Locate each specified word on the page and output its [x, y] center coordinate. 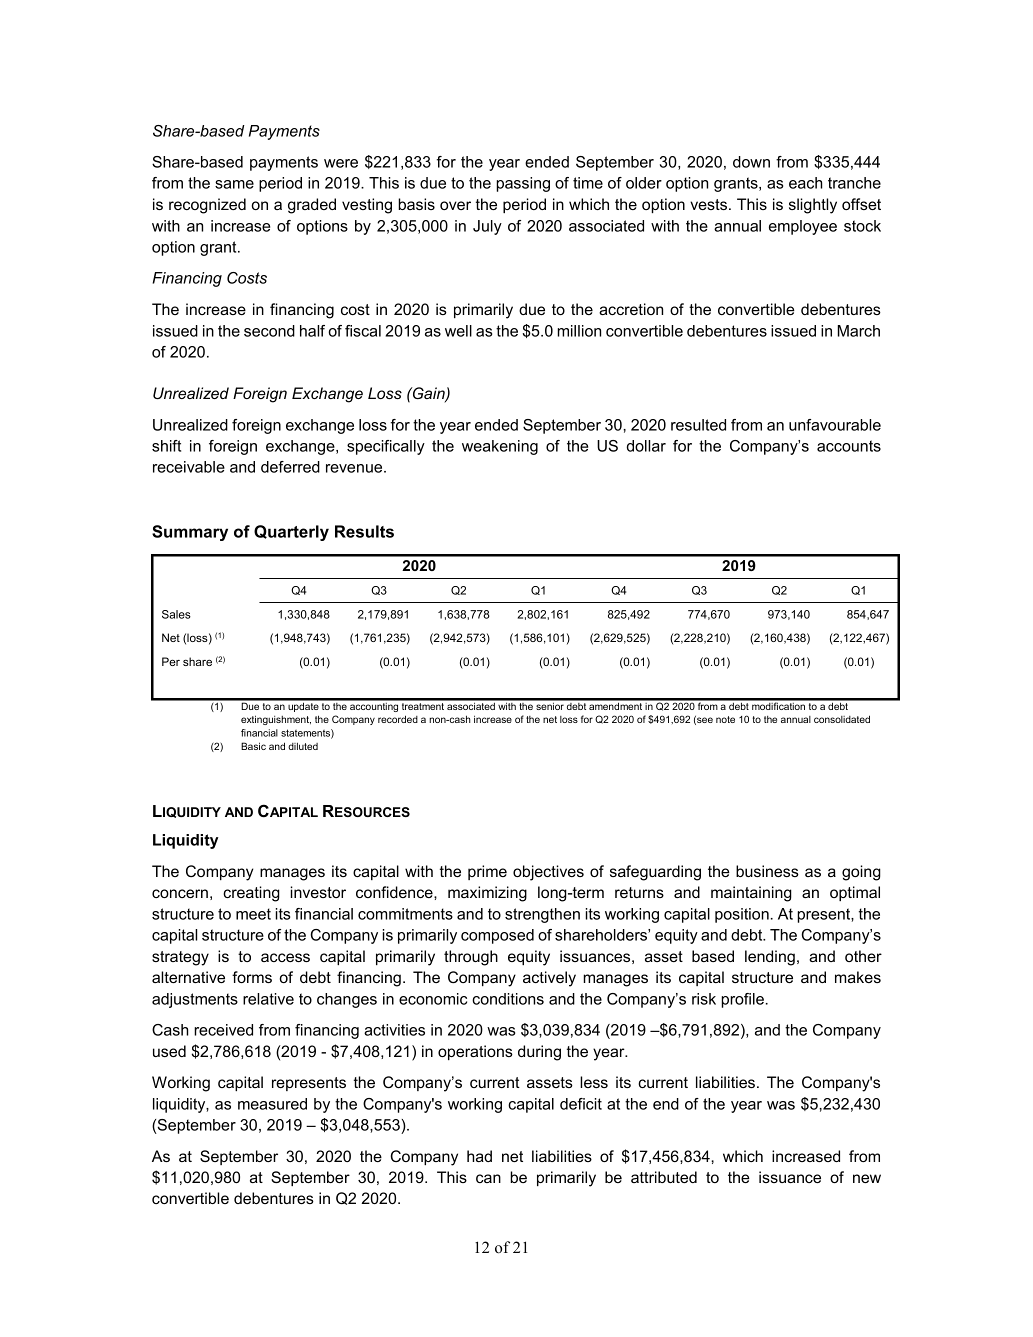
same [234, 184]
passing [523, 184]
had [479, 1156]
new [867, 1178]
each [805, 183]
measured [272, 1104]
